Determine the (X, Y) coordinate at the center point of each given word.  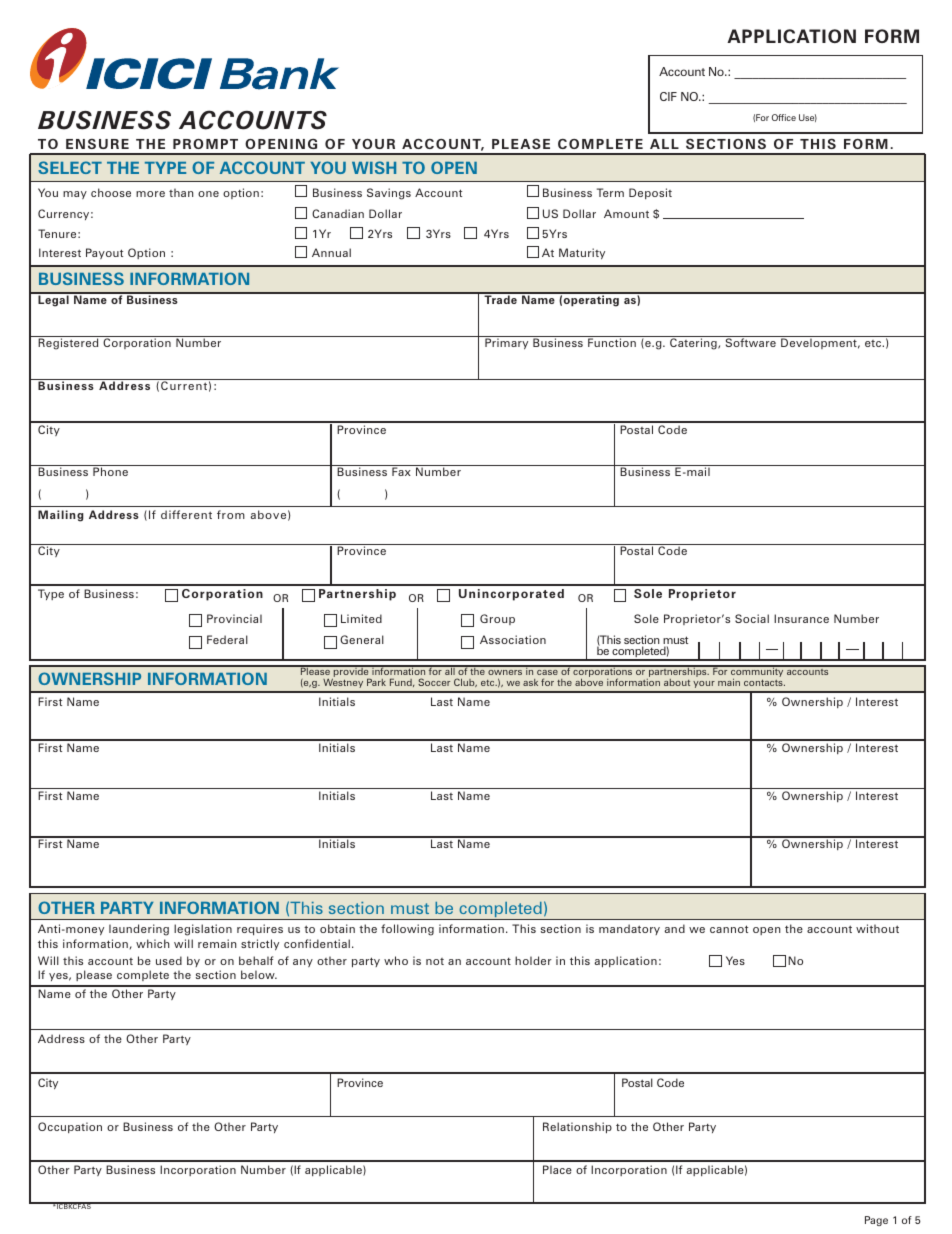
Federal (227, 639)
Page (876, 1221)
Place (557, 1169)
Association (513, 639)
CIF (668, 96)
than (181, 192)
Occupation (70, 1127)
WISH (374, 167)
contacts (764, 683)
